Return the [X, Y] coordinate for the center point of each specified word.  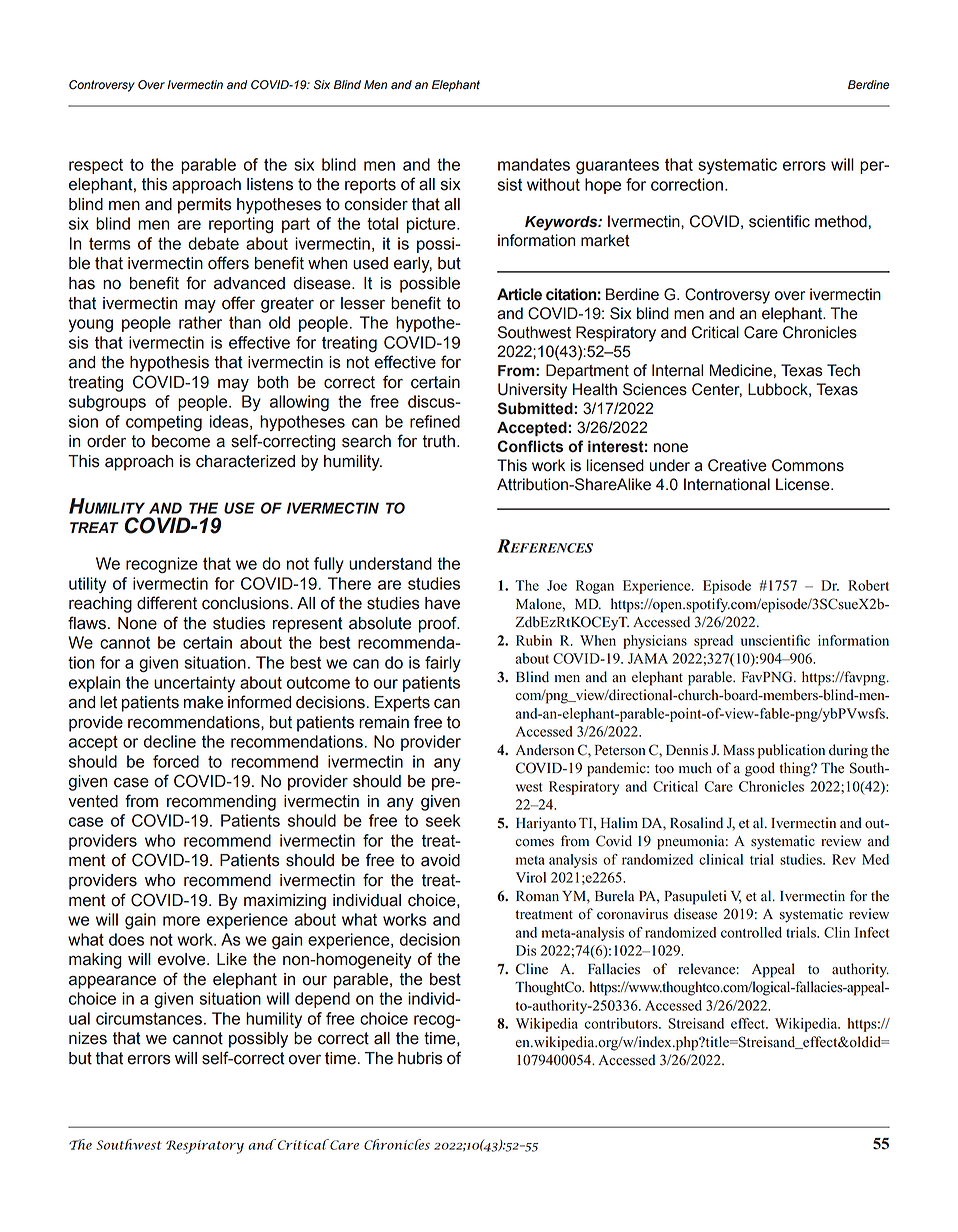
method [841, 221]
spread [713, 642]
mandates [534, 164]
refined [435, 421]
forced [176, 761]
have [442, 603]
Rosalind [696, 823]
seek [443, 820]
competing [164, 423]
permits [205, 206]
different [167, 603]
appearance [112, 982]
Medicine [740, 370]
